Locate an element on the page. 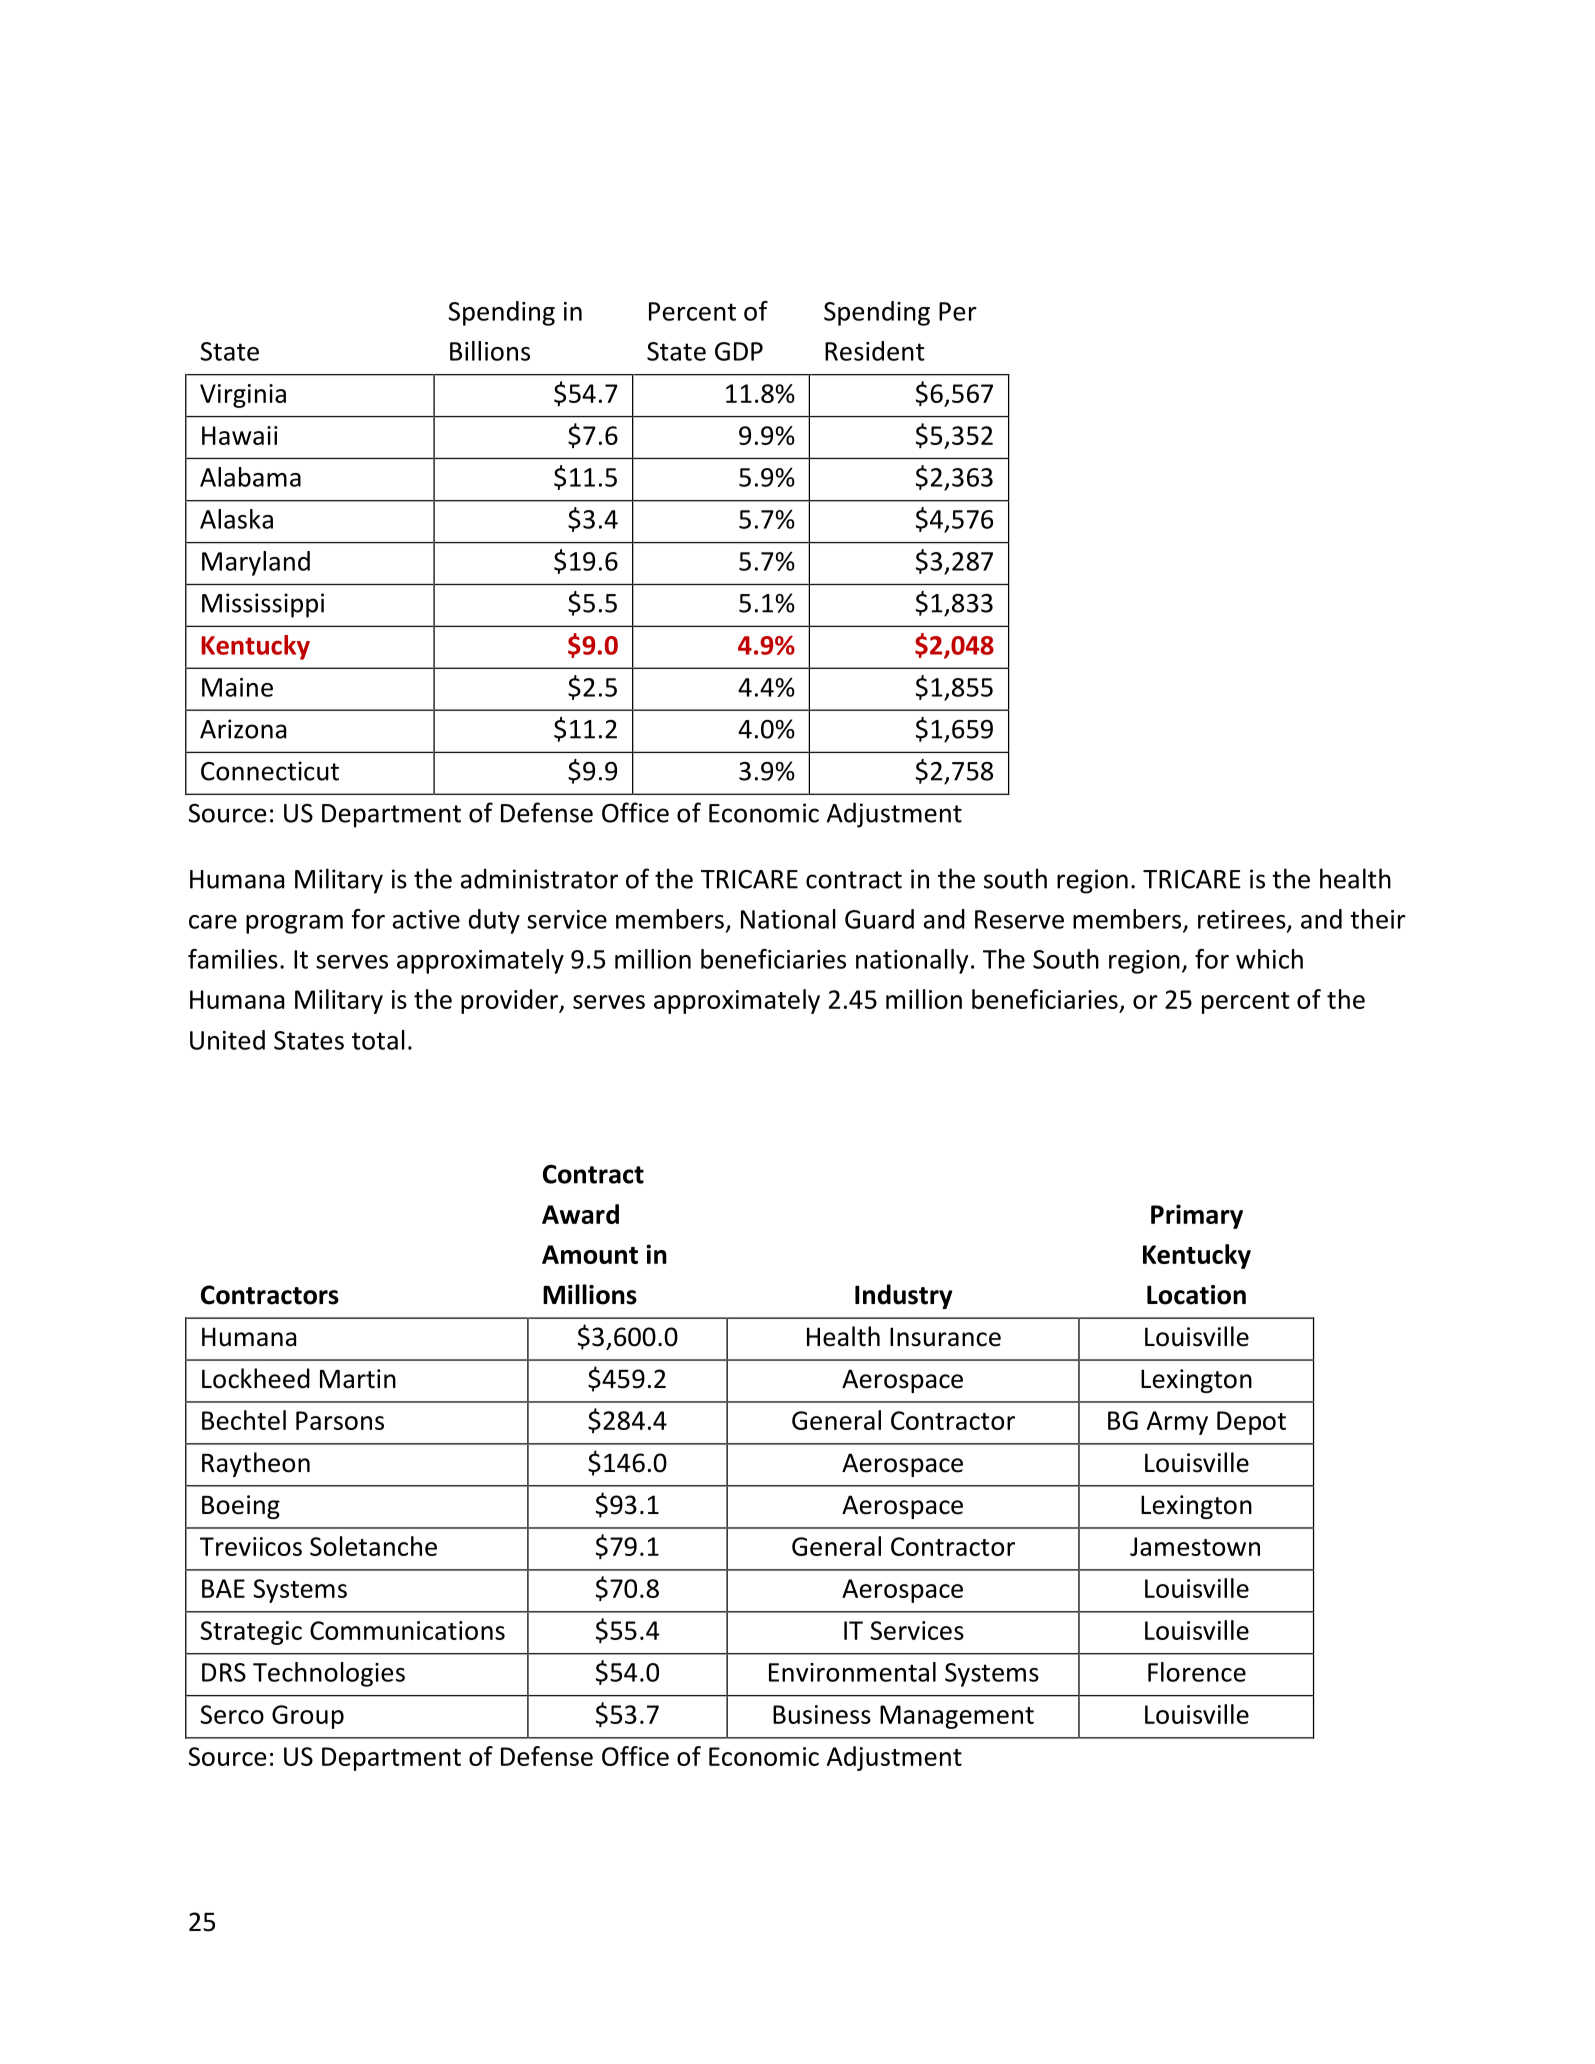 This page has height=2064, width=1595. GDP is located at coordinates (739, 351).
